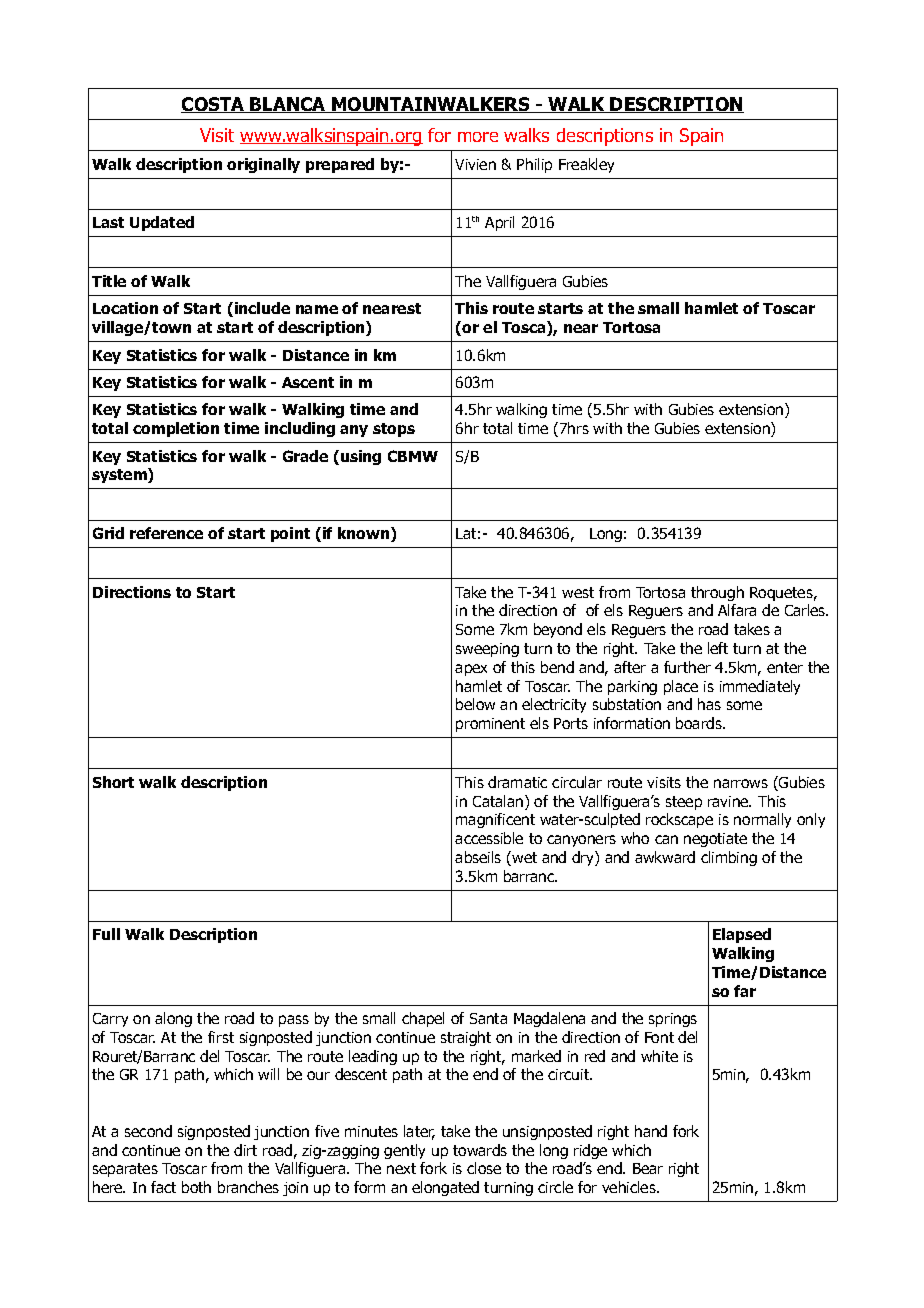 Image resolution: width=924 pixels, height=1308 pixels. I want to click on left, so click(718, 648).
